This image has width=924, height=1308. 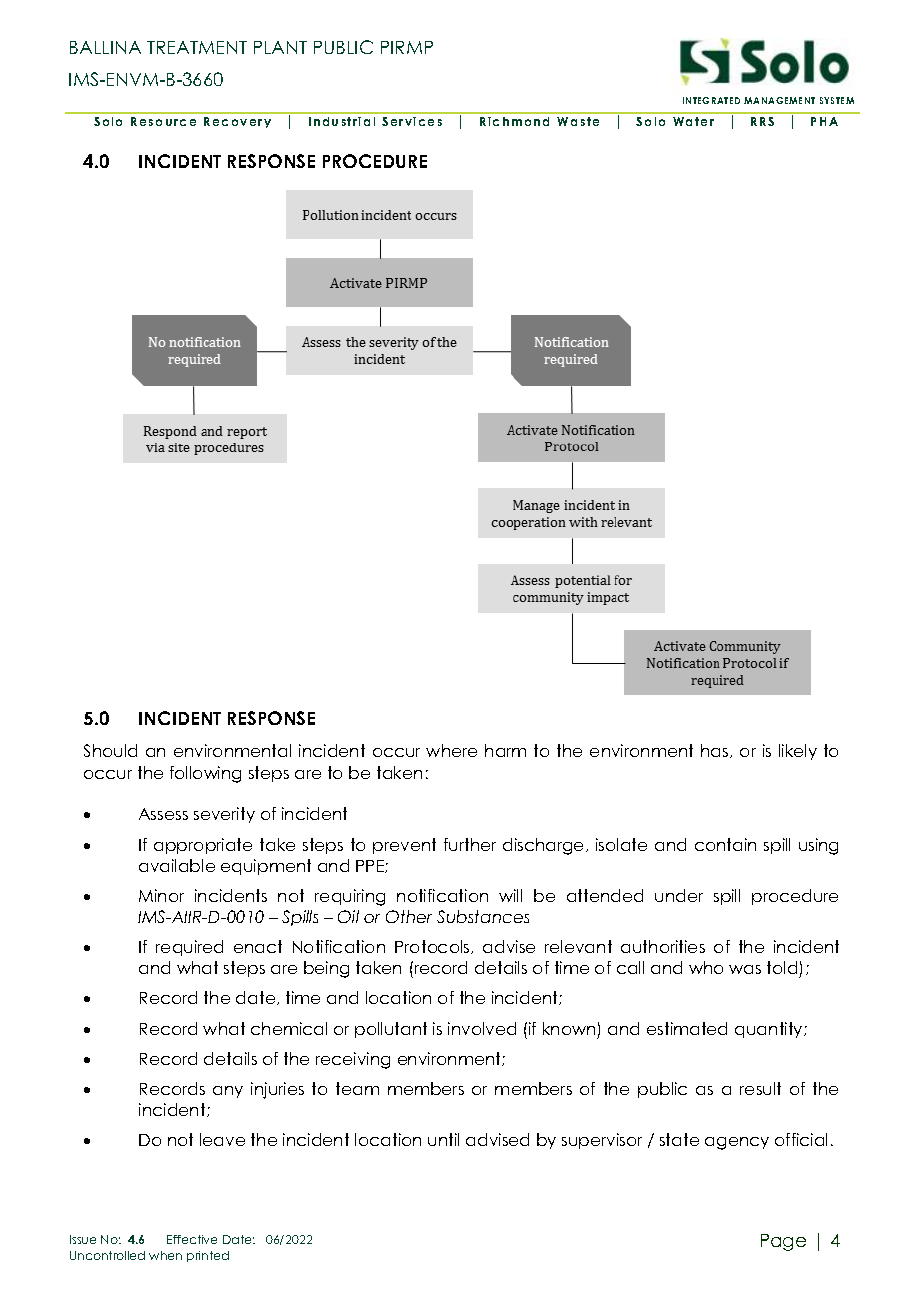 I want to click on contain, so click(x=725, y=844).
